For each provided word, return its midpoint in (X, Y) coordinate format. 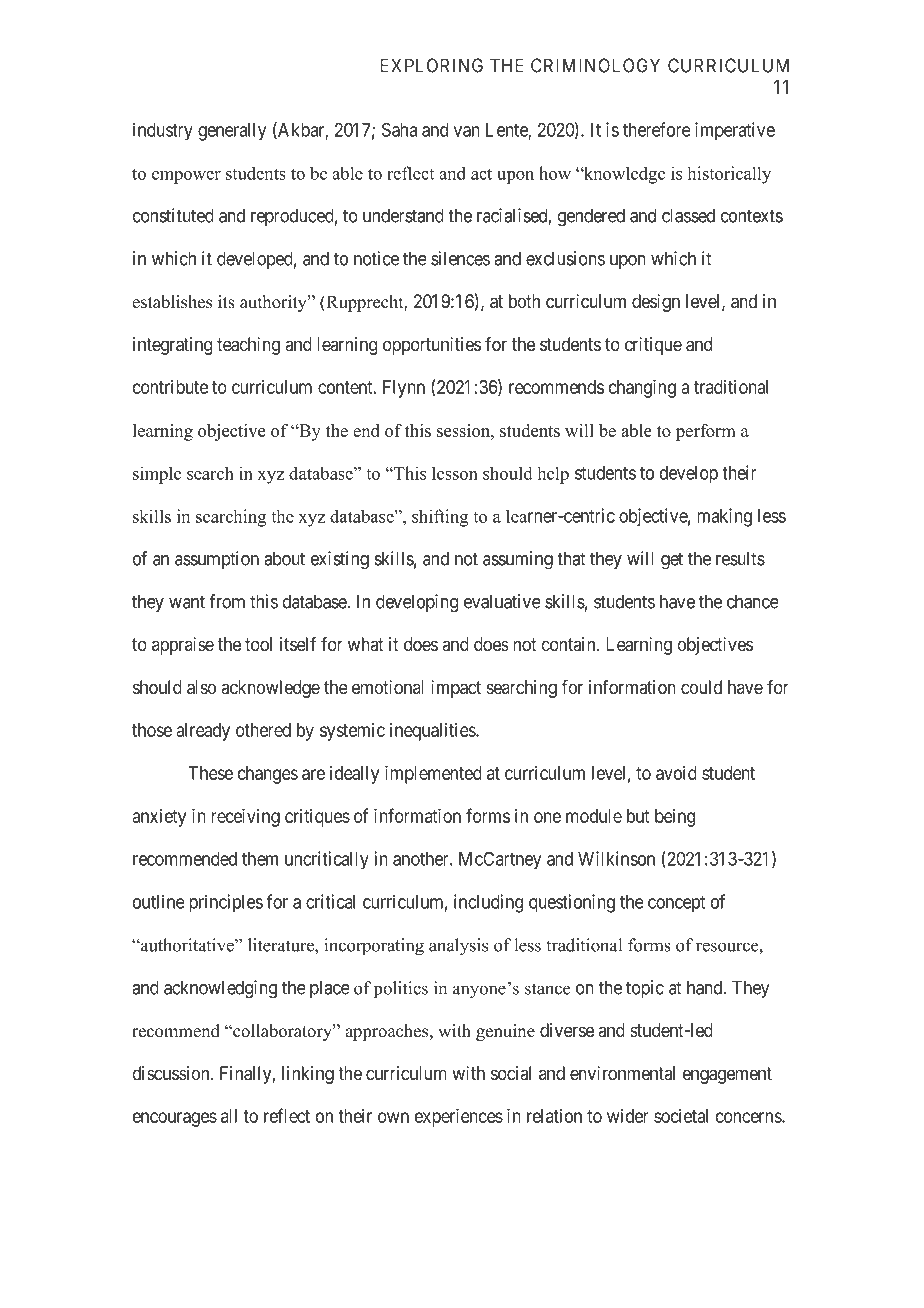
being (675, 818)
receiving (245, 817)
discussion (172, 1073)
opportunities (432, 346)
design (656, 303)
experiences (459, 1117)
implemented (433, 774)
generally (232, 132)
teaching (248, 346)
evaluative (502, 601)
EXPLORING (431, 65)
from (227, 601)
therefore (657, 129)
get (672, 561)
